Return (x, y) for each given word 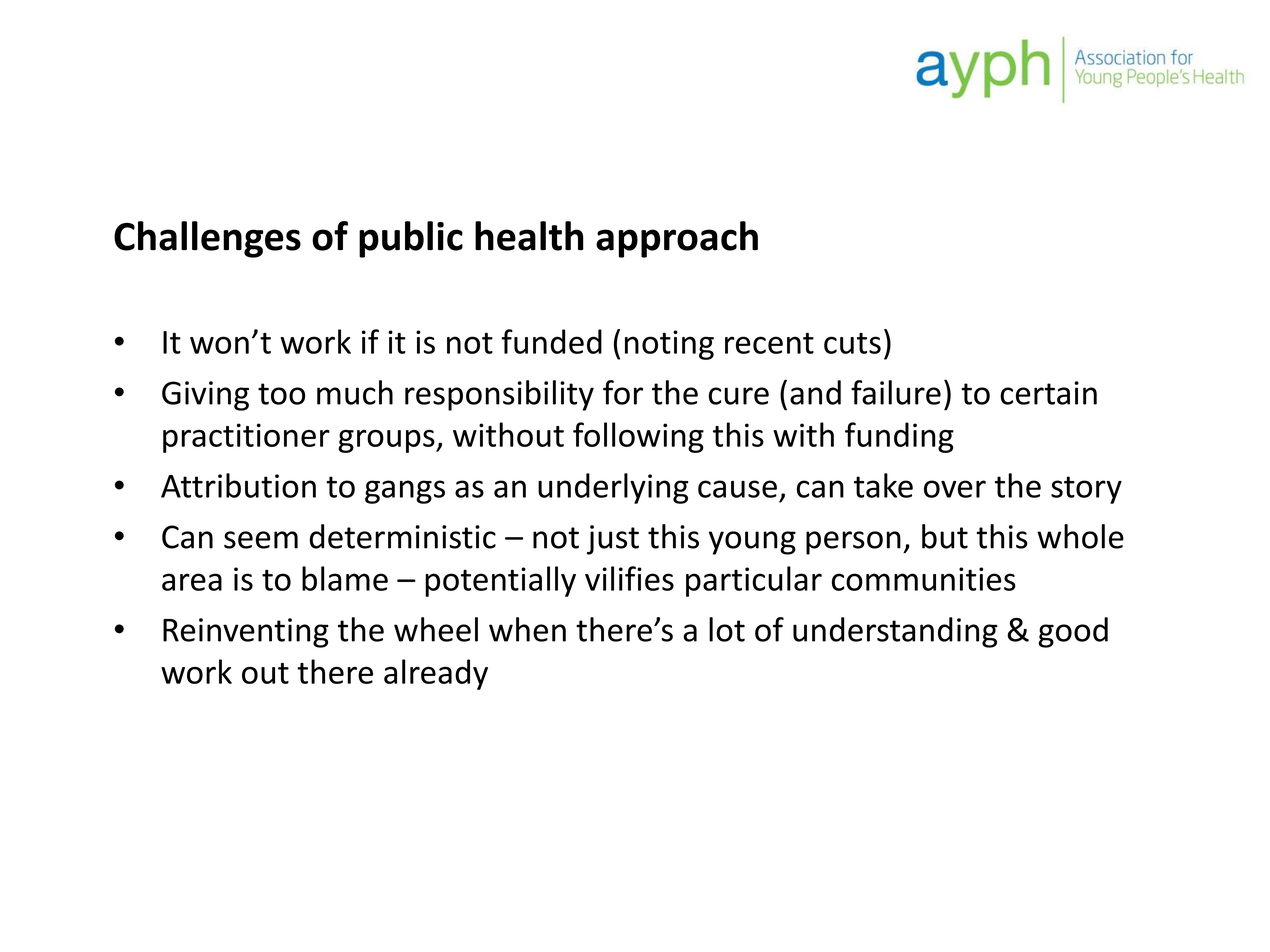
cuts (852, 343)
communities (924, 579)
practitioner (246, 438)
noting (669, 345)
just (613, 540)
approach (677, 239)
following (638, 437)
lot (727, 629)
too (281, 394)
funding (899, 437)
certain (1048, 393)
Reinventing (246, 633)
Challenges (207, 239)
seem (261, 540)
